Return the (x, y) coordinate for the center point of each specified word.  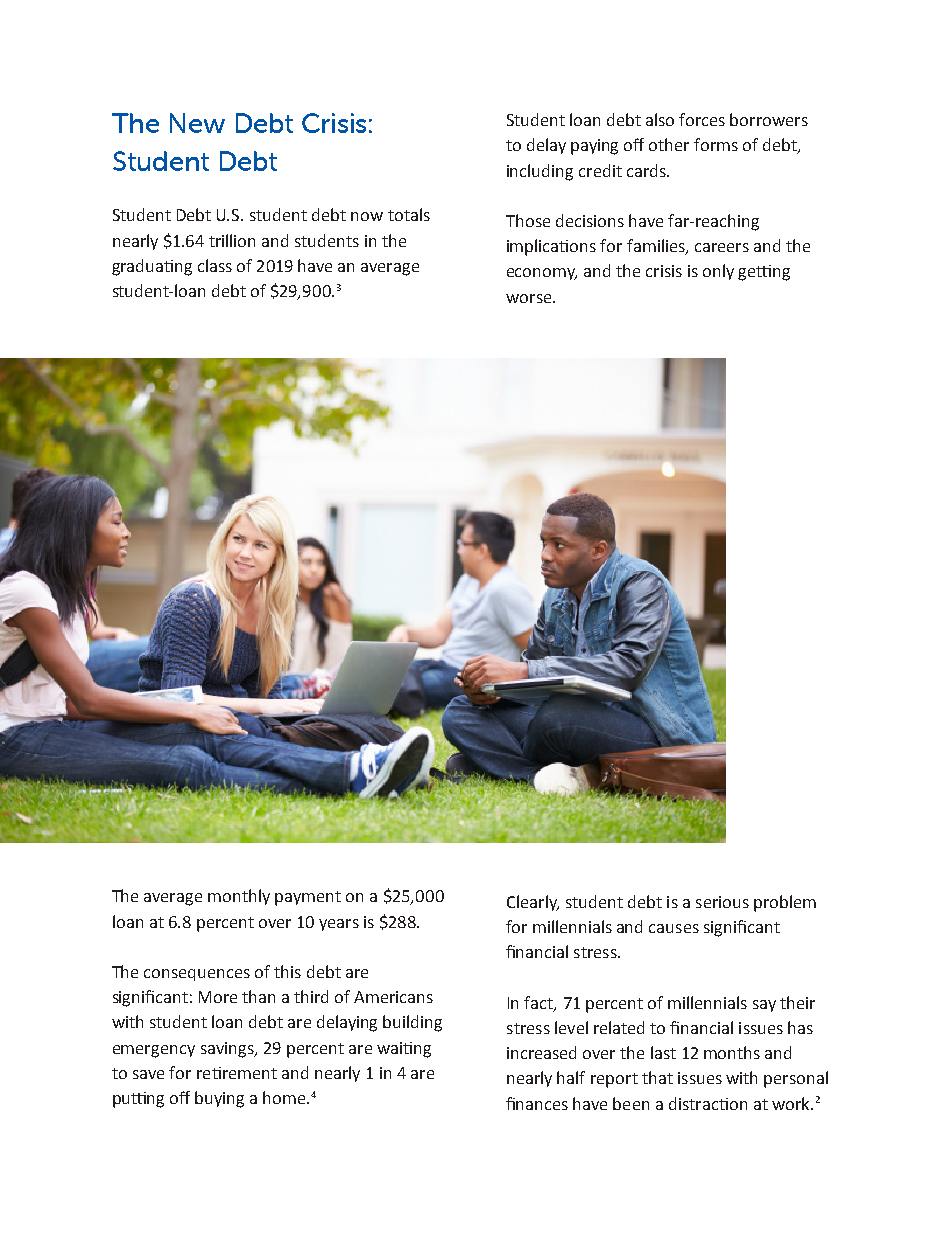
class (215, 265)
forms (716, 144)
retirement (237, 1073)
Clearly (533, 903)
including (540, 172)
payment (308, 898)
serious (722, 902)
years (339, 925)
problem (785, 903)
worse (530, 298)
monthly (239, 897)
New (197, 123)
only (718, 272)
